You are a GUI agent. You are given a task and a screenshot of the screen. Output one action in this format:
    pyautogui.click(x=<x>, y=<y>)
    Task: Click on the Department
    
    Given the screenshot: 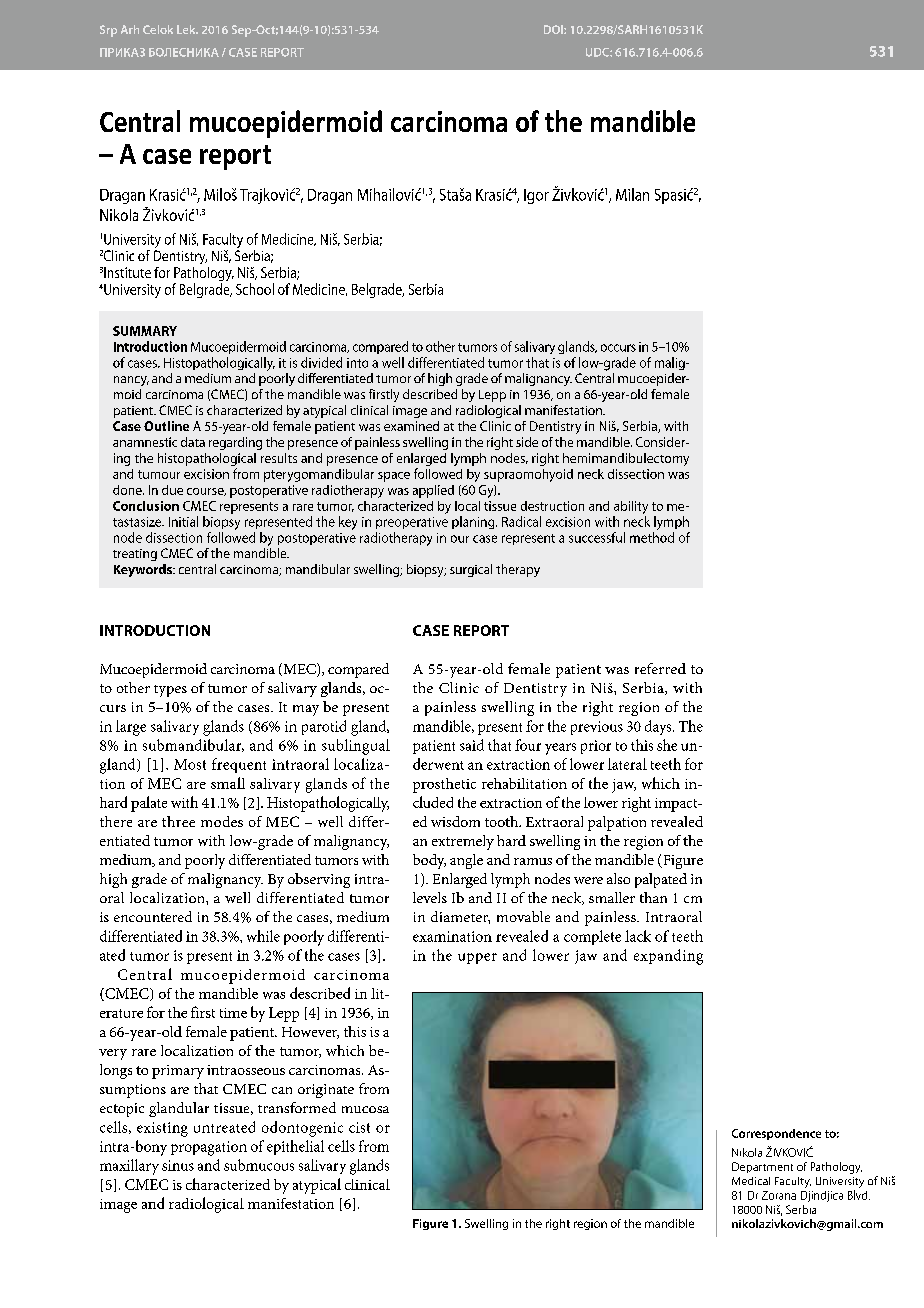 What is the action you would take?
    pyautogui.click(x=762, y=1167)
